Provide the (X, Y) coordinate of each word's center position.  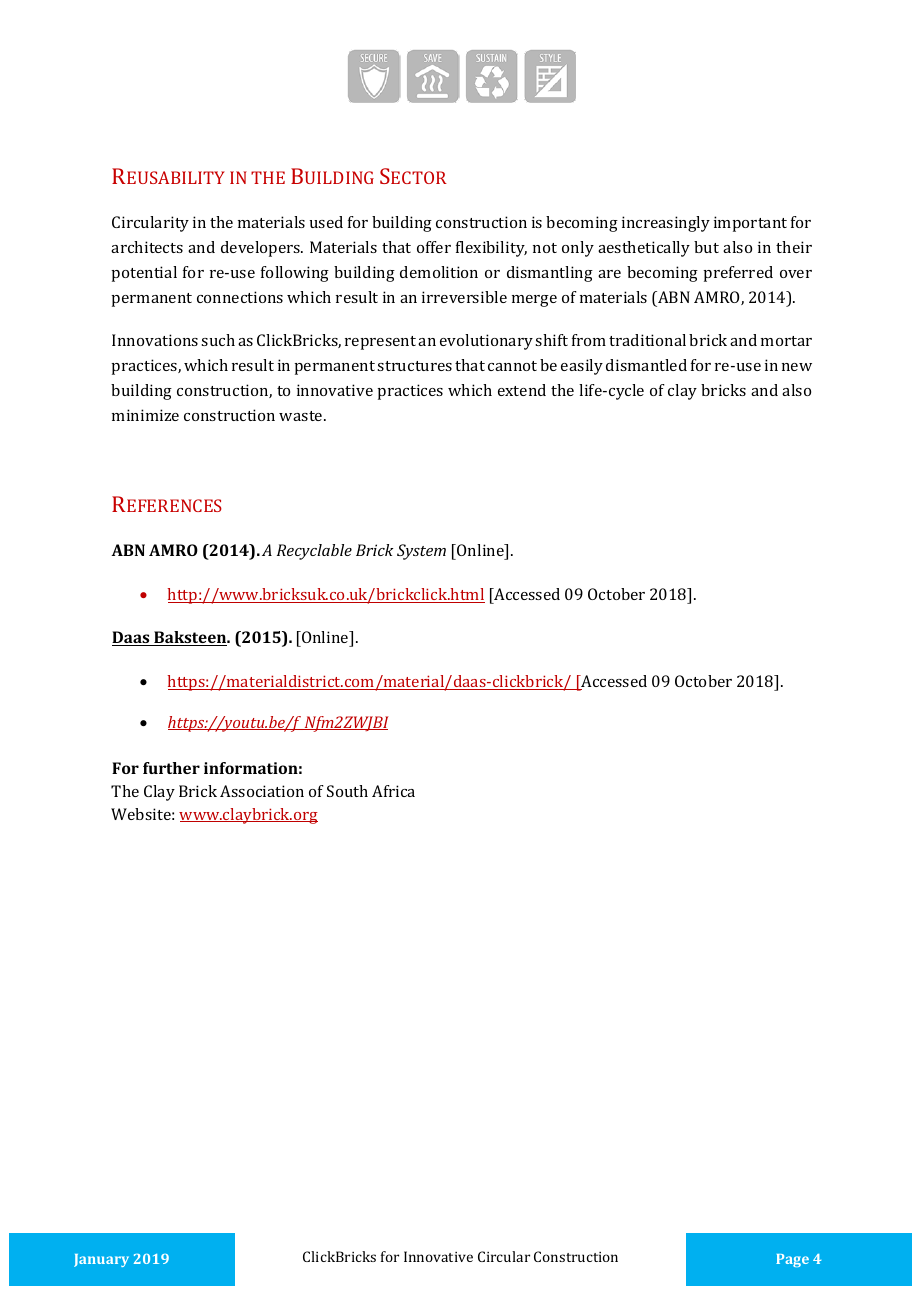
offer (434, 247)
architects (147, 247)
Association (262, 791)
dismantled (646, 365)
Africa (393, 791)
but (706, 247)
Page (792, 1260)
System (421, 552)
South (347, 791)
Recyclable (314, 552)
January (101, 1260)
